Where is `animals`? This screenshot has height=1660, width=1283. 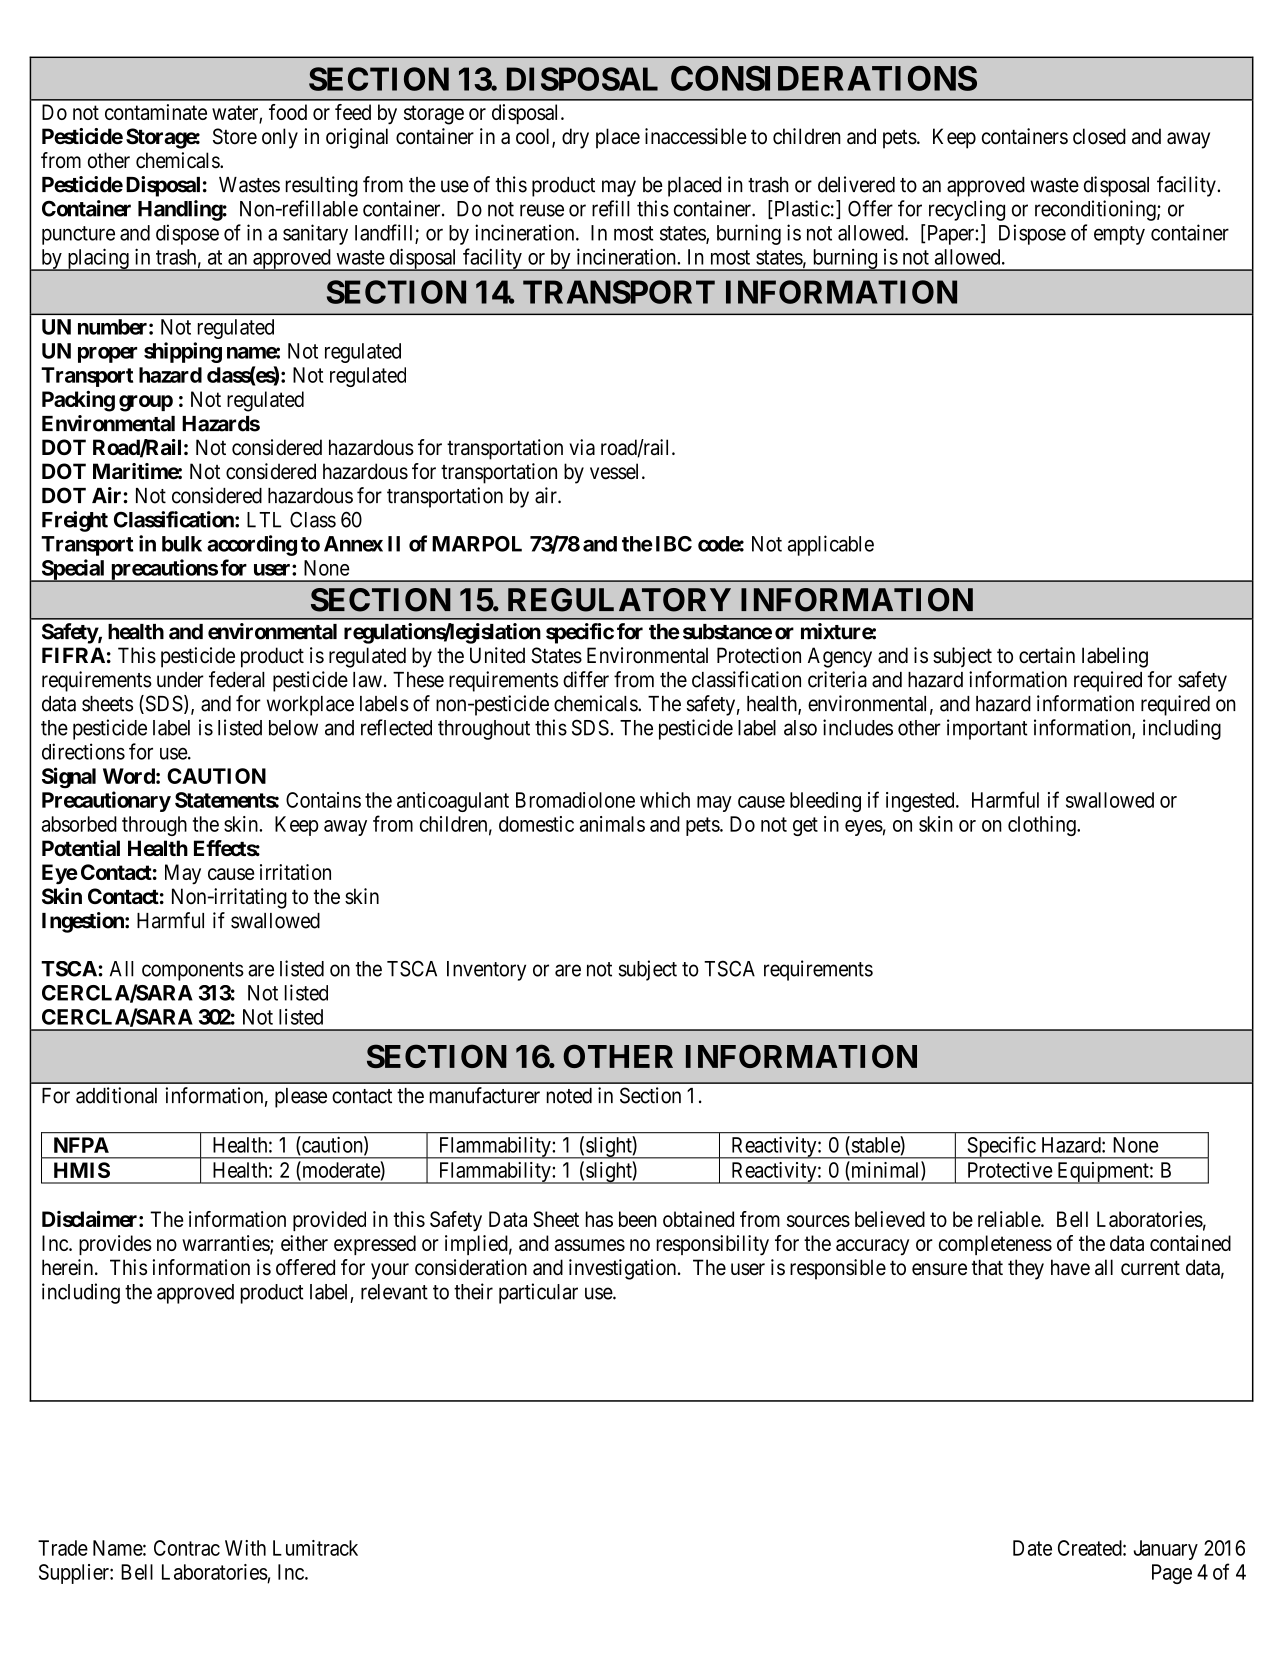
animals is located at coordinates (612, 824).
